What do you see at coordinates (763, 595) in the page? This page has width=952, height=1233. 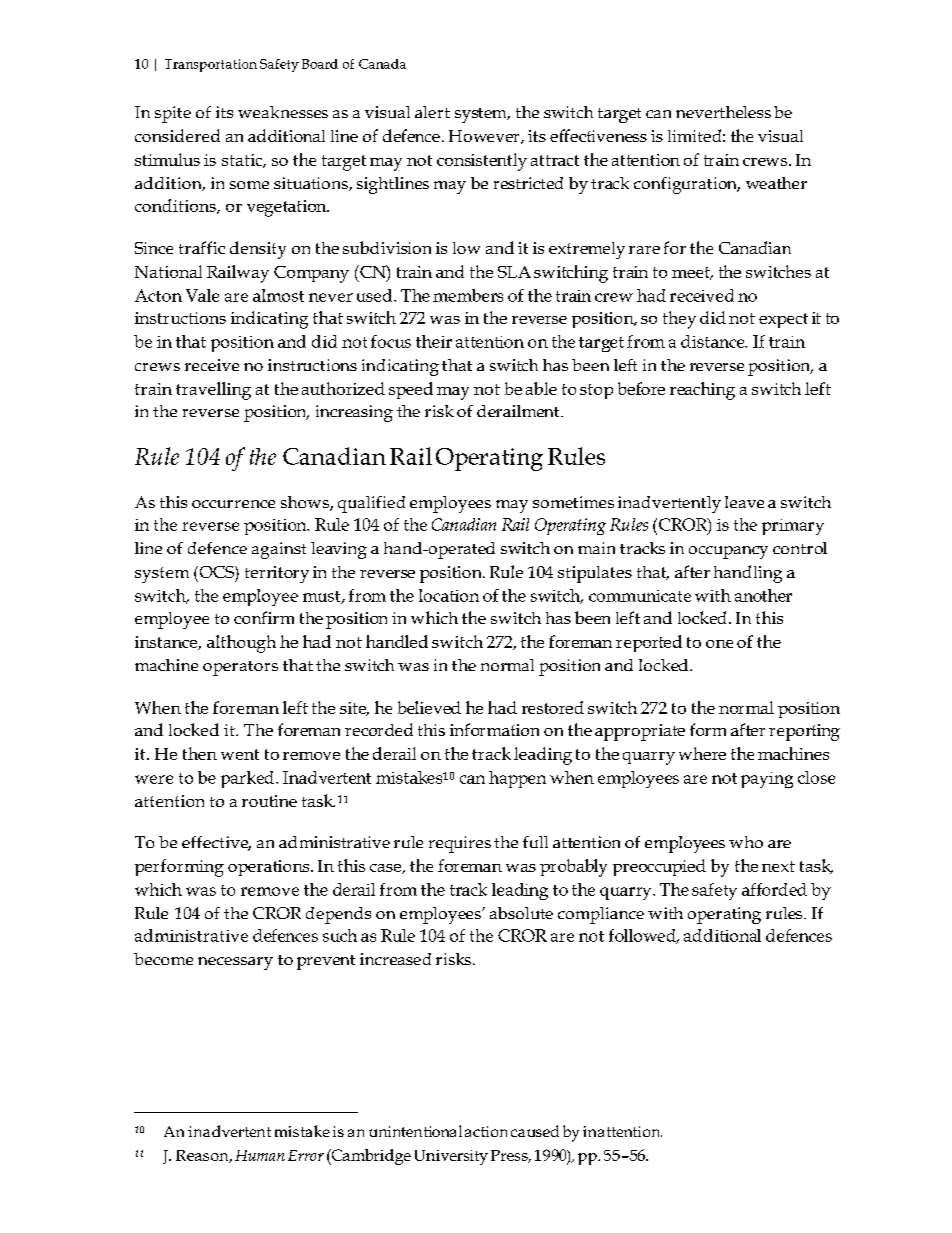 I see `another` at bounding box center [763, 595].
